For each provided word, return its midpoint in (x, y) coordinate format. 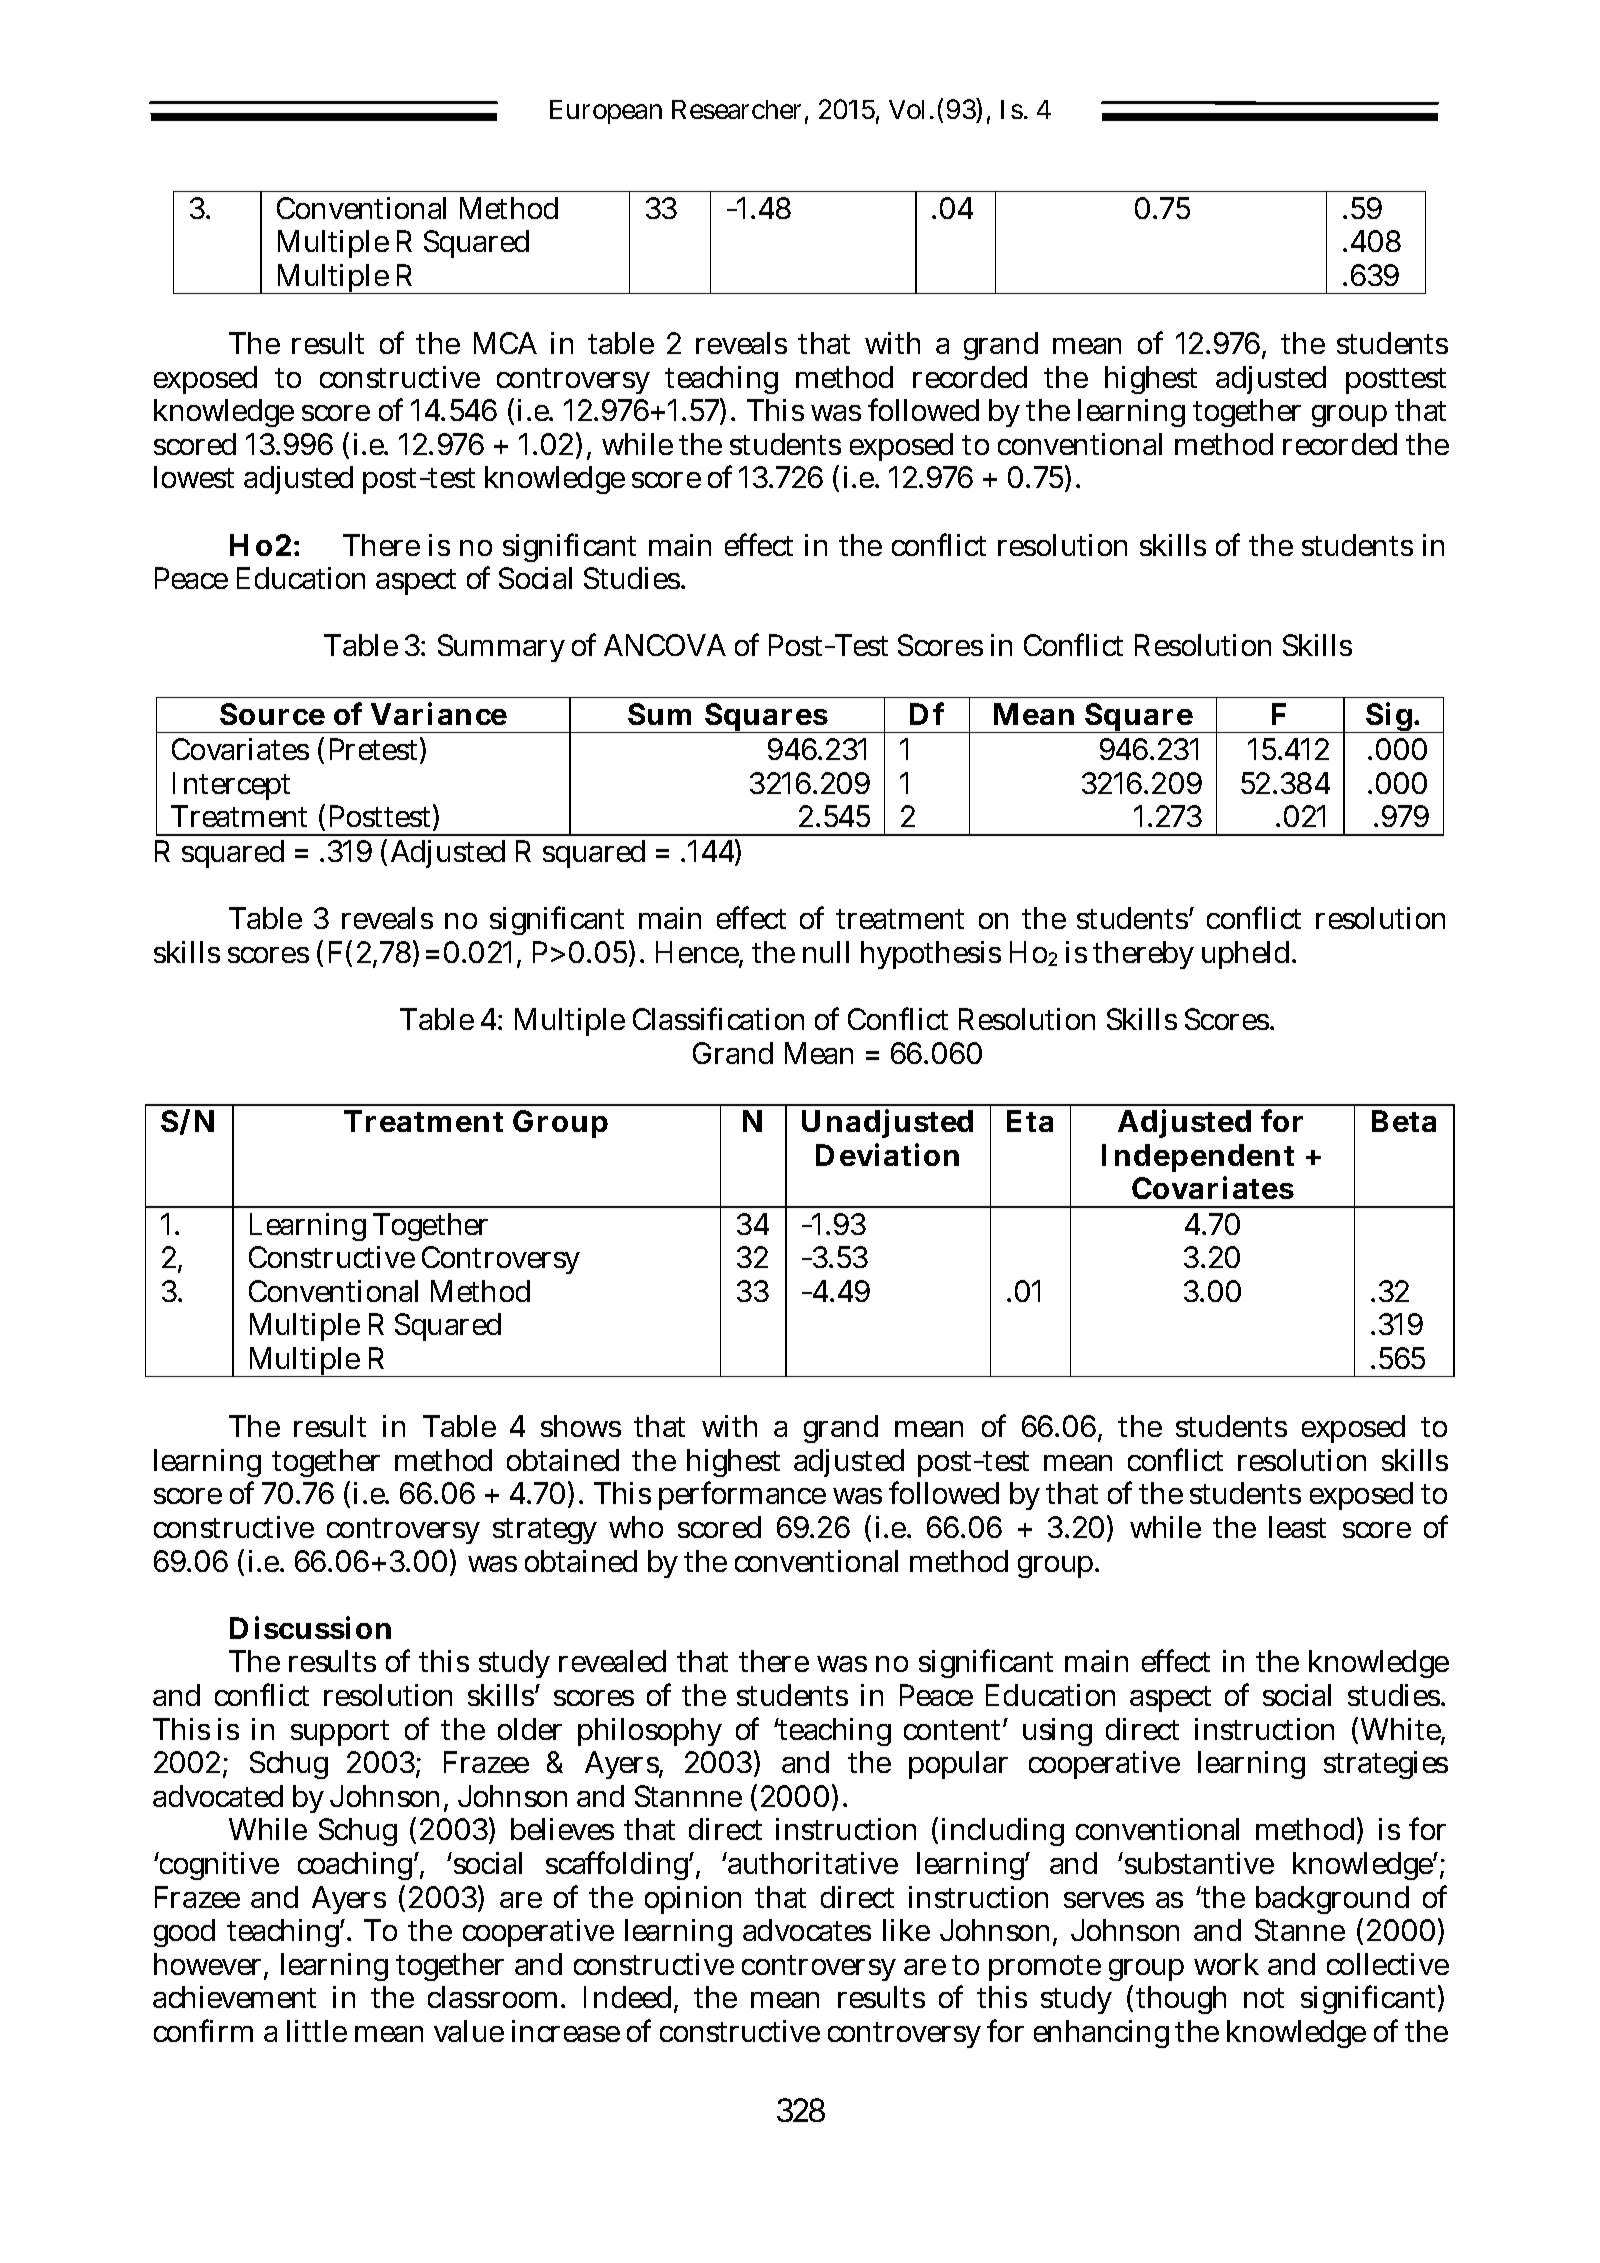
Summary (501, 648)
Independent (1198, 1158)
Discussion (310, 1627)
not (1264, 1998)
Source (272, 714)
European (606, 112)
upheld (1248, 955)
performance (742, 1495)
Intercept (231, 786)
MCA (505, 343)
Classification (718, 1018)
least (1297, 1527)
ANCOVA (665, 645)
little (317, 2031)
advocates (807, 1930)
